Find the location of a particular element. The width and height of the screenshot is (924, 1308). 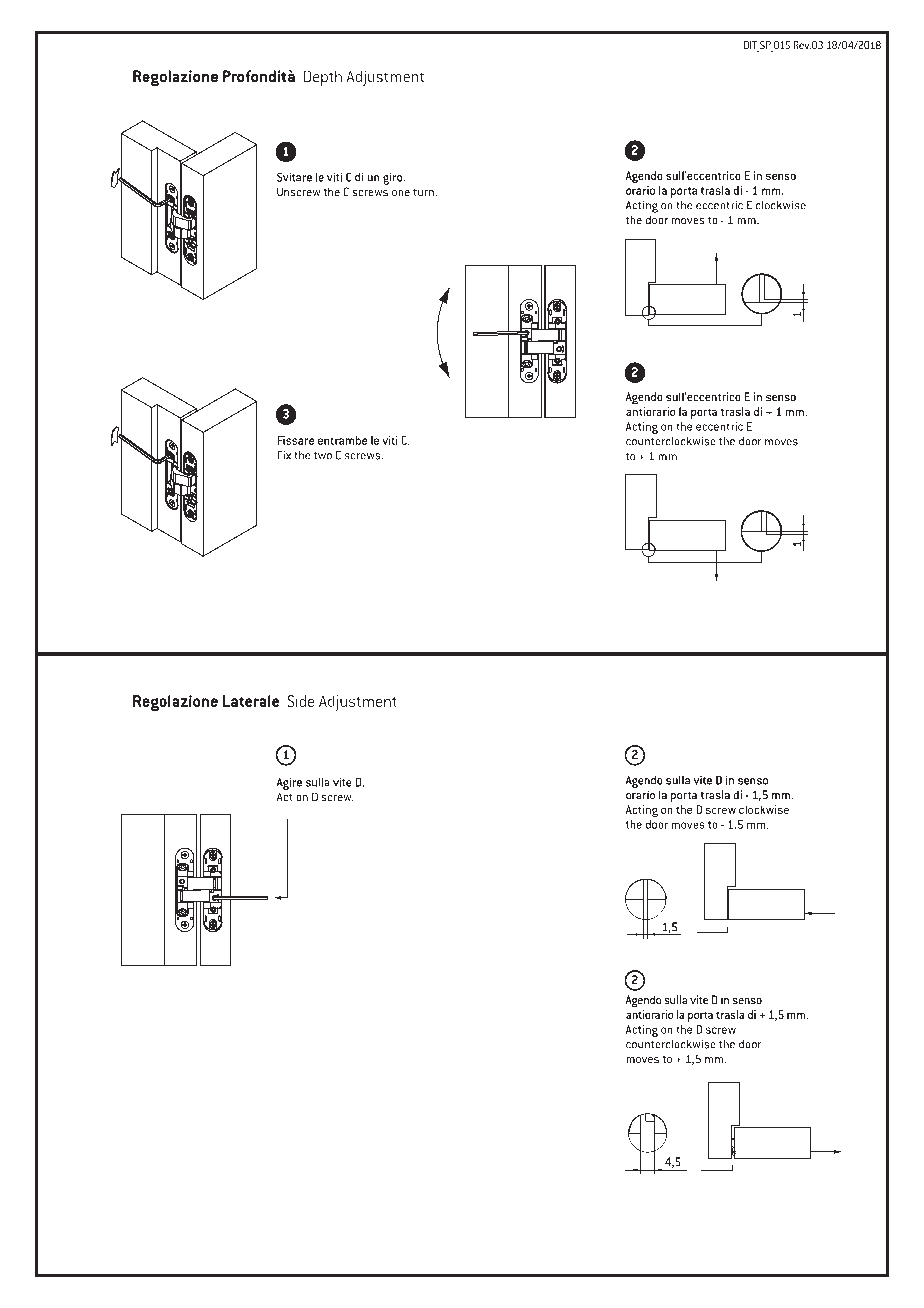

Fix is located at coordinates (284, 455).
